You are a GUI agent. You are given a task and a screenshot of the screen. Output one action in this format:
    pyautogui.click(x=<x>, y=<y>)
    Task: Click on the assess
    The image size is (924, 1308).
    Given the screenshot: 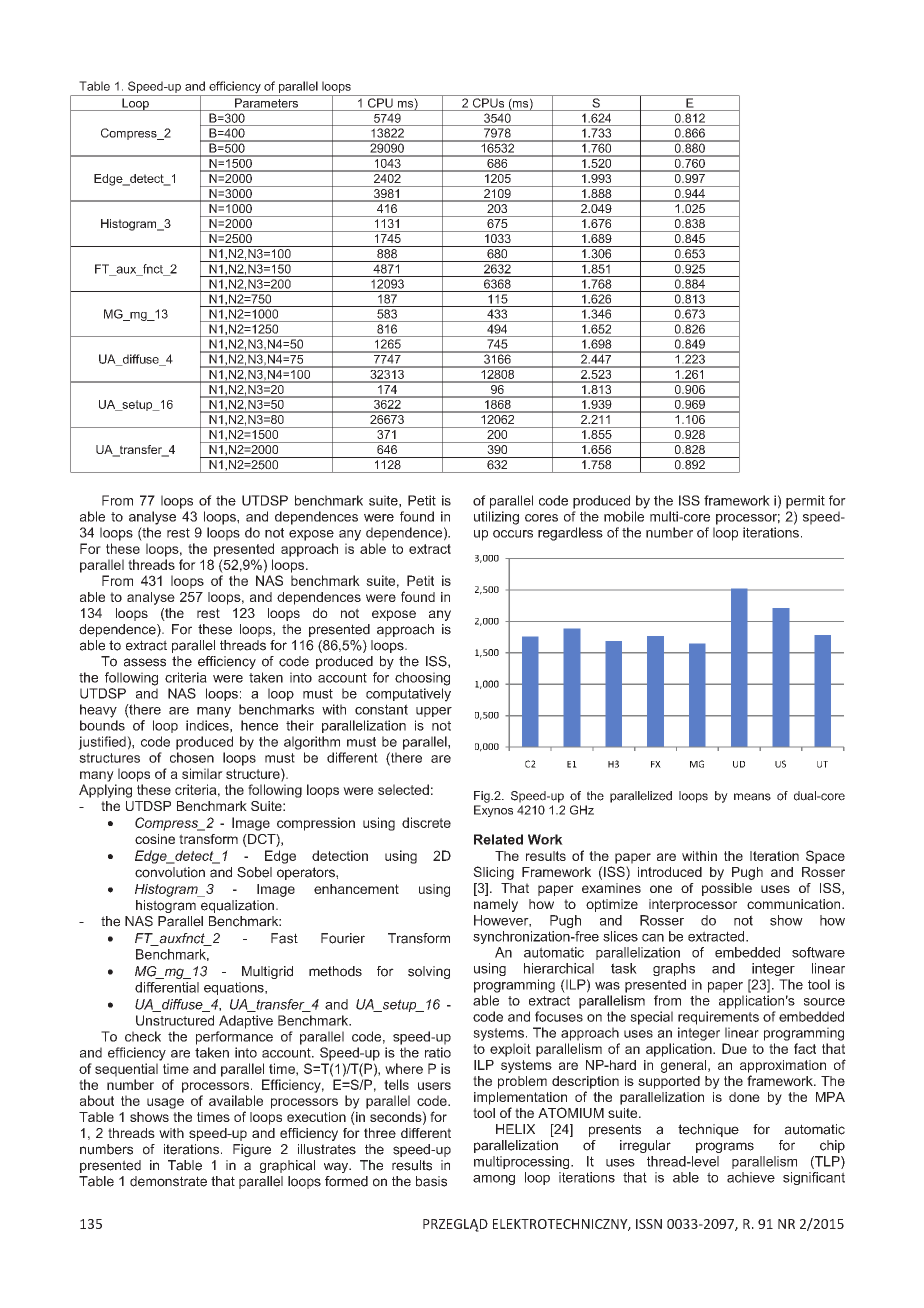 What is the action you would take?
    pyautogui.click(x=145, y=662)
